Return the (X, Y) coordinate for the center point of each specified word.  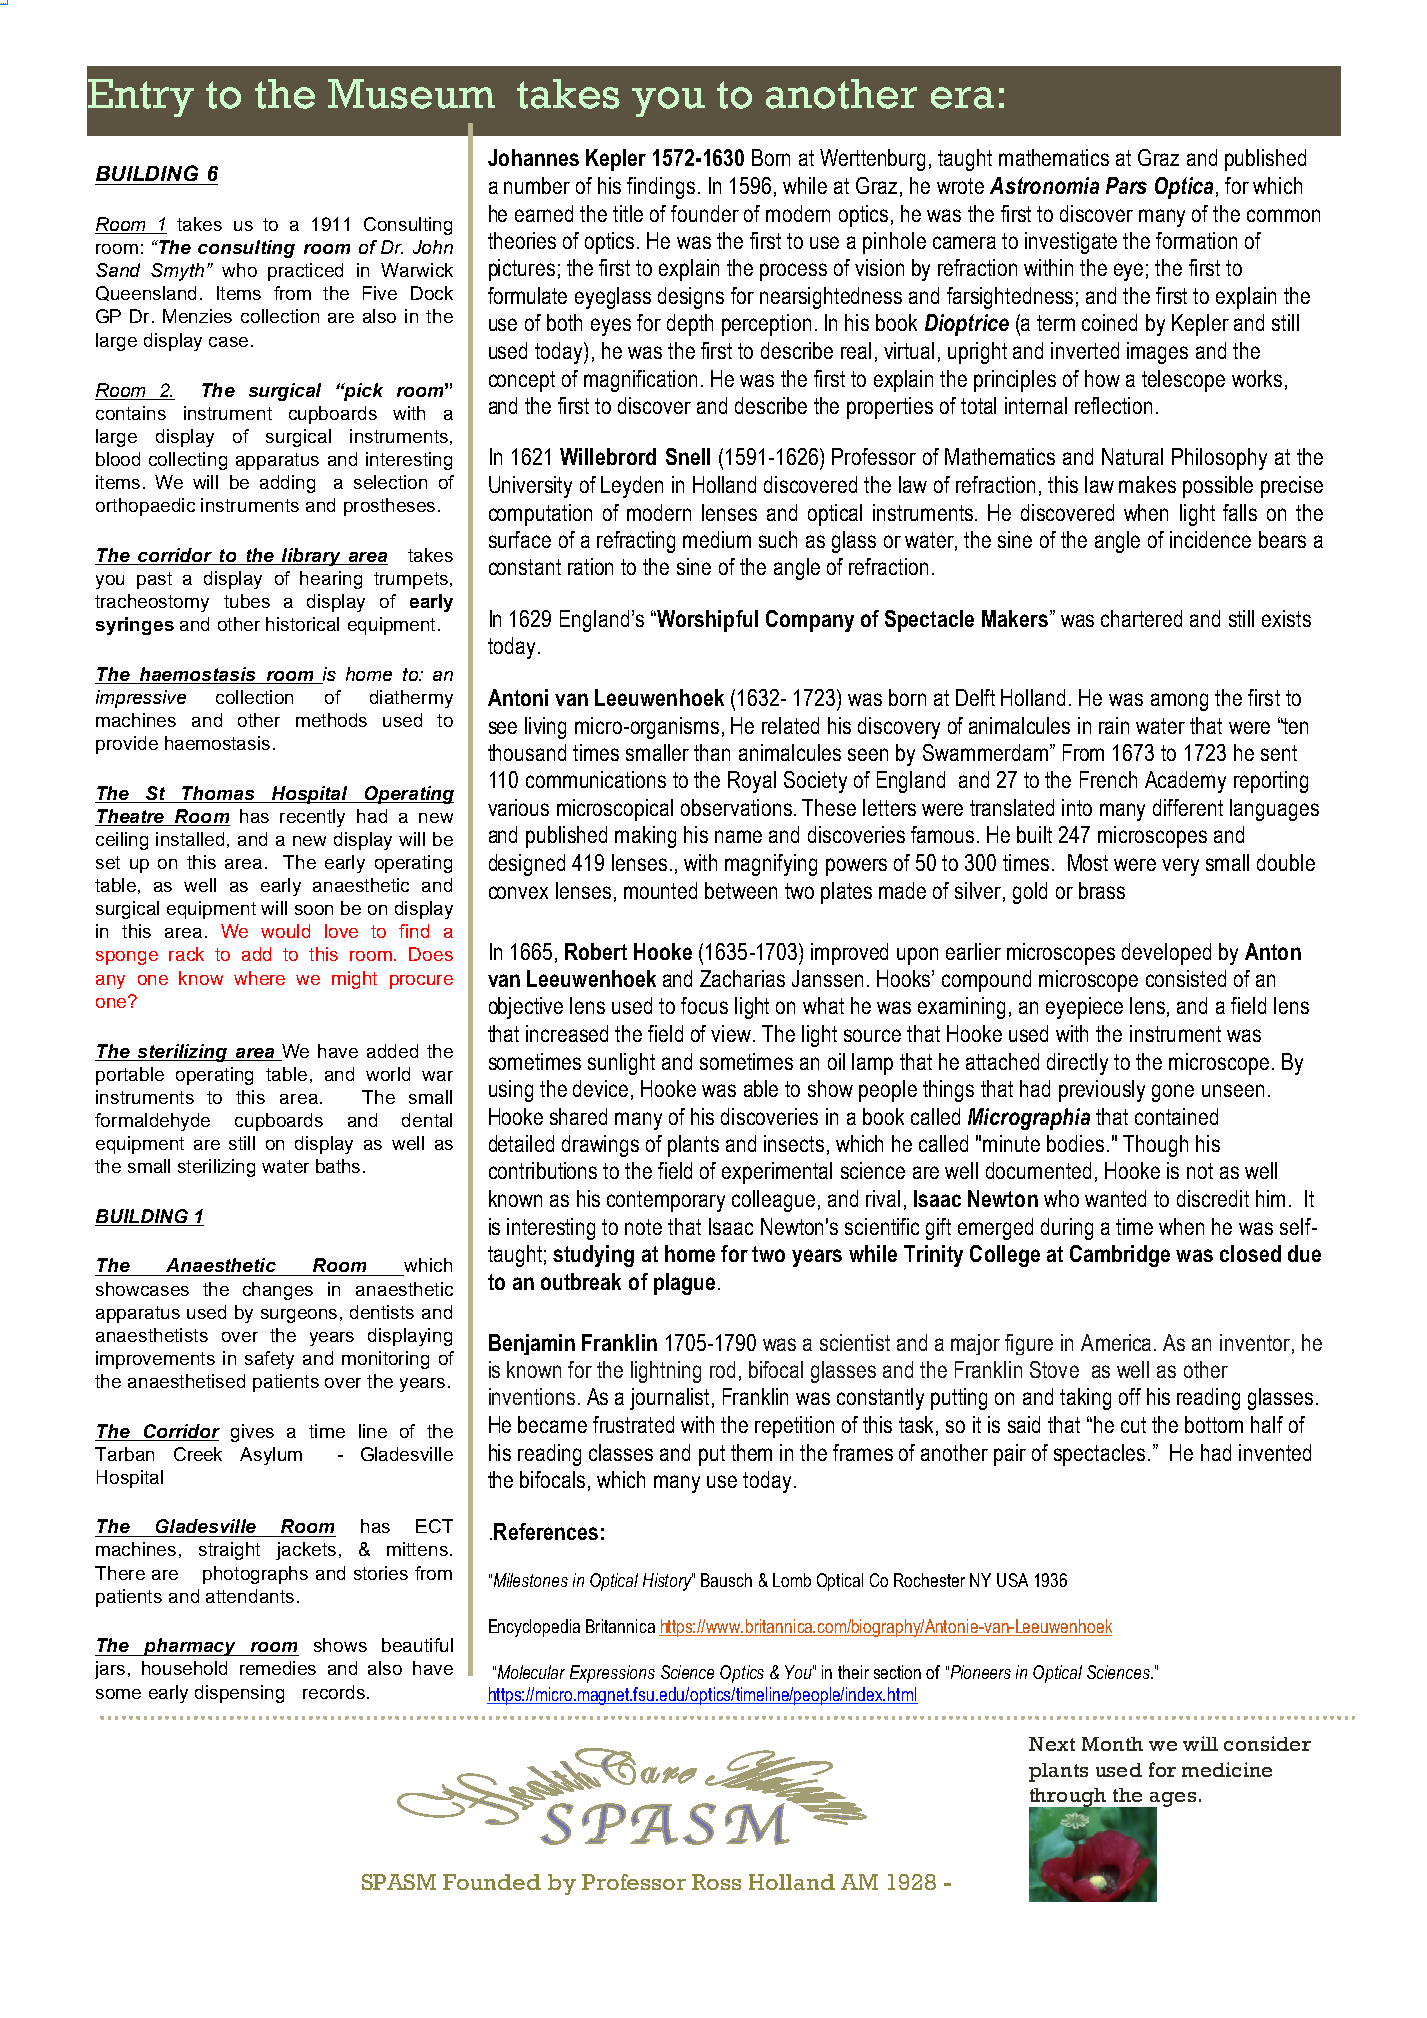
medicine (1227, 1769)
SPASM (399, 1882)
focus (704, 1005)
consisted (1186, 978)
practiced (305, 272)
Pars (1126, 185)
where (259, 978)
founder (705, 213)
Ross (716, 1882)
